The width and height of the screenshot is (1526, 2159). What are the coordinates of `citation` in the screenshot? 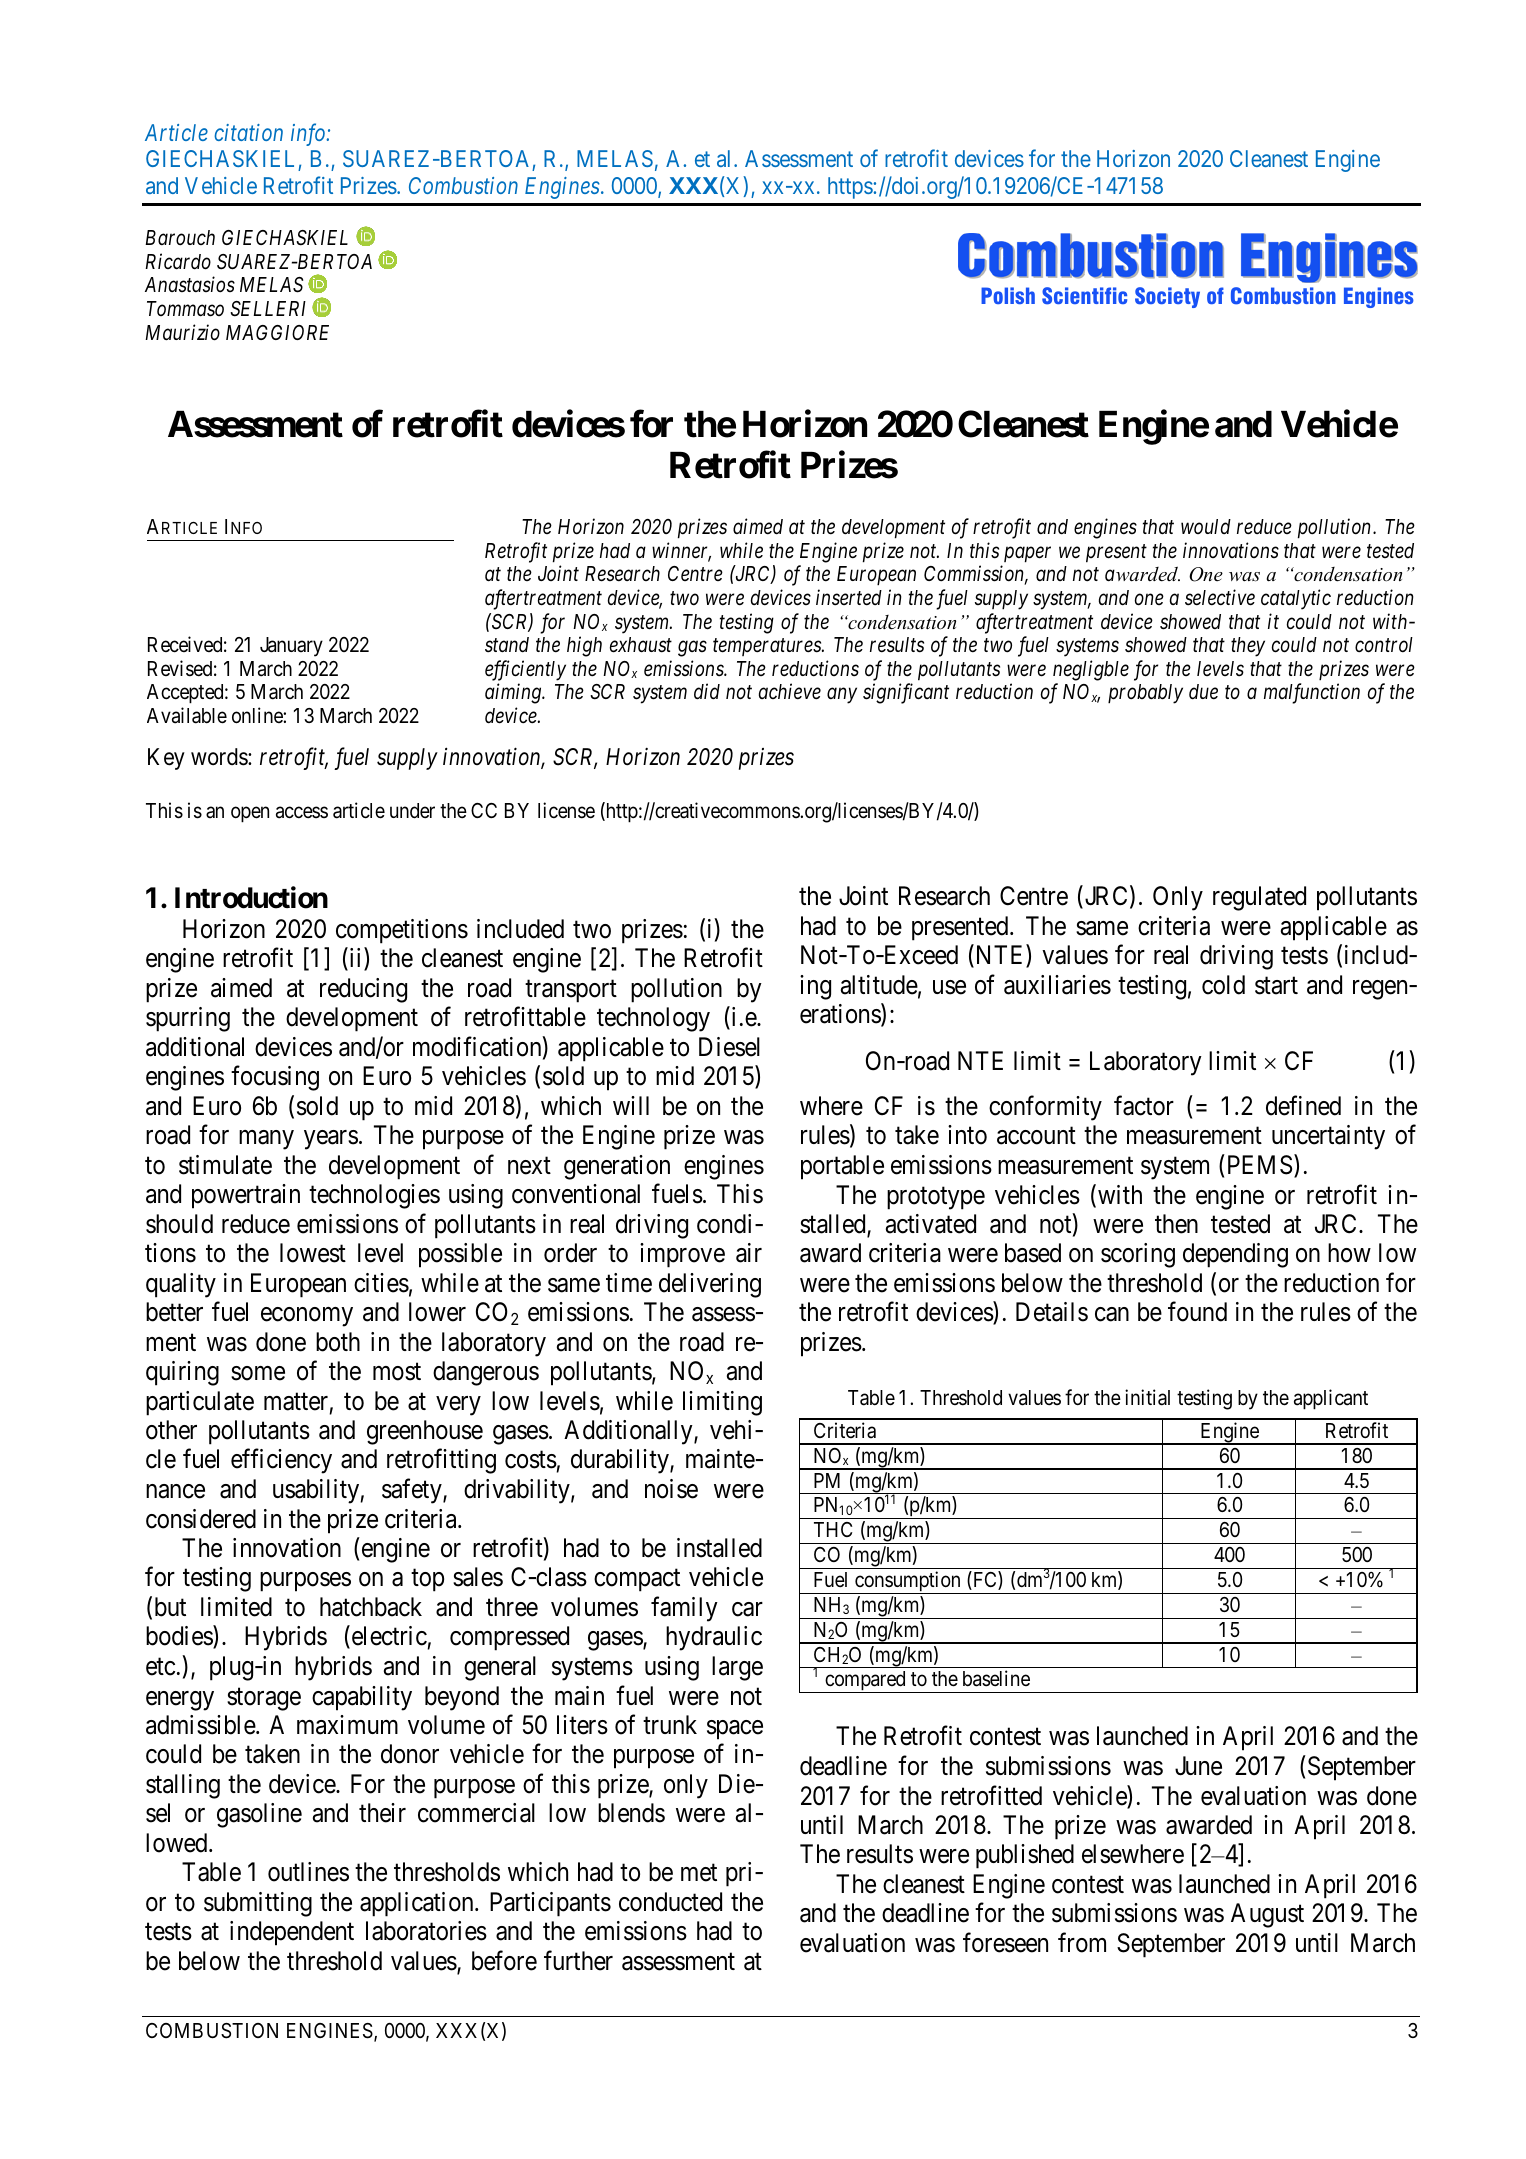 It's located at (248, 132).
